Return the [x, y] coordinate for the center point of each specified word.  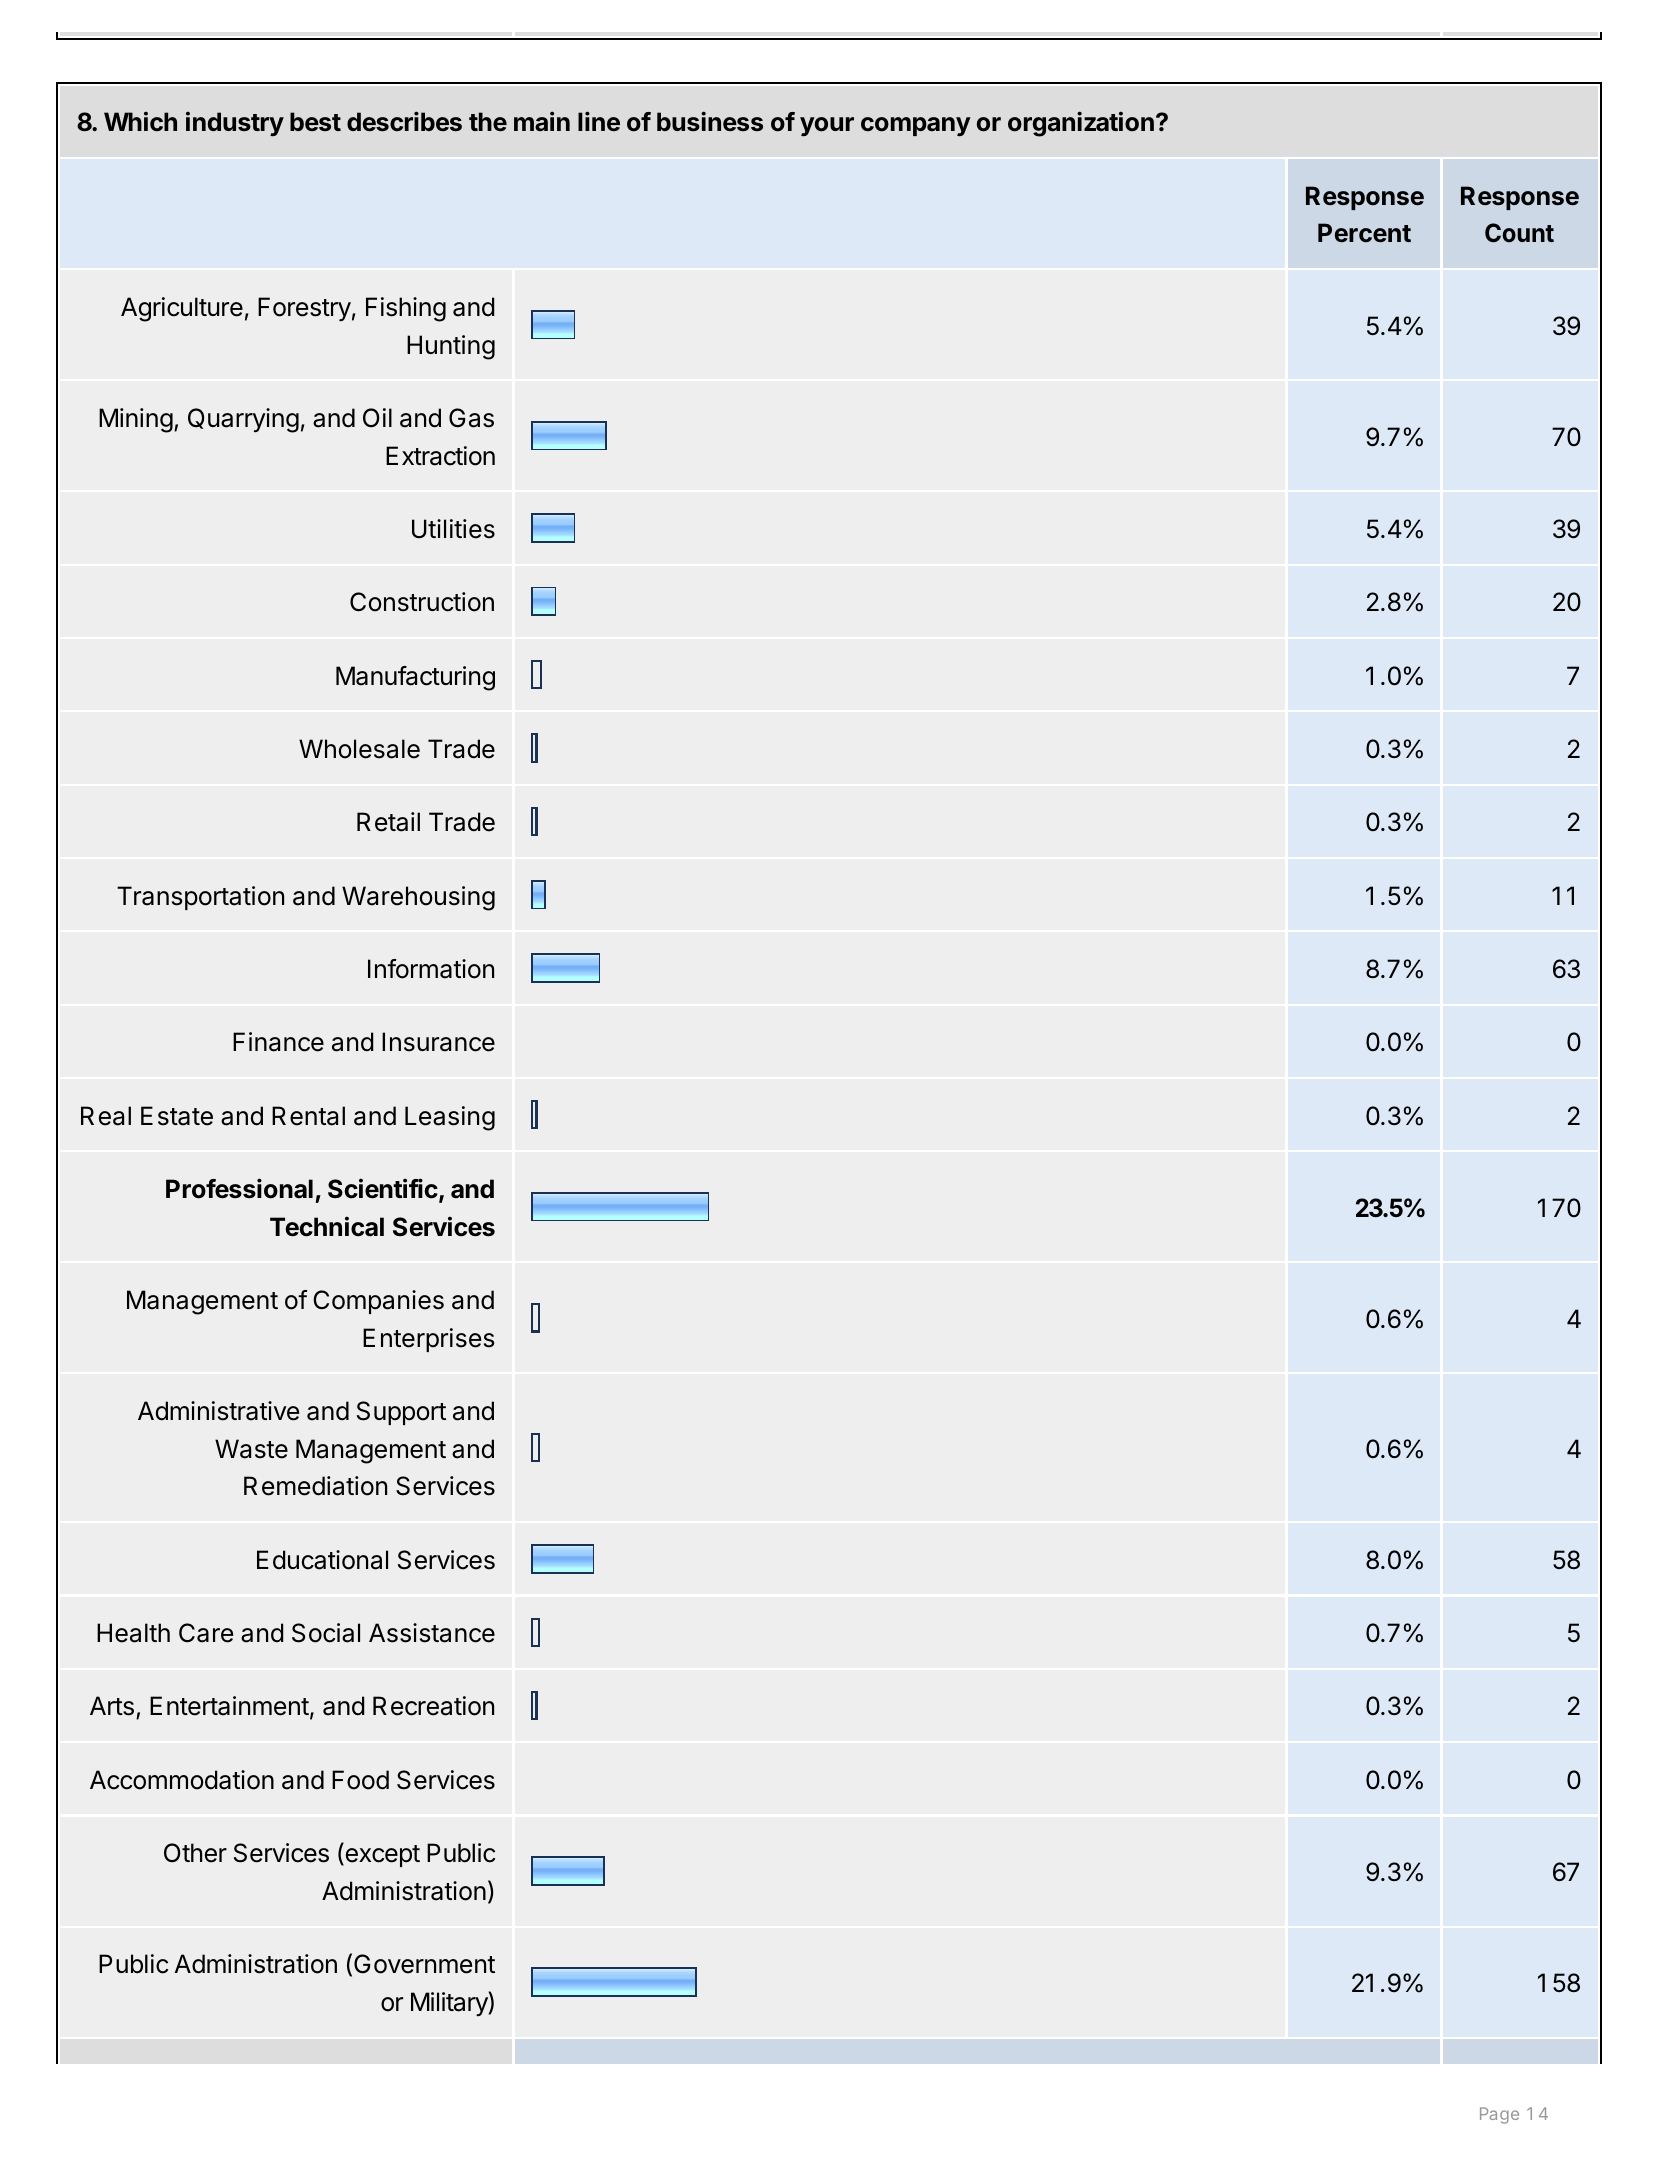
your [827, 126]
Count [1519, 233]
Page [1499, 2115]
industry [235, 124]
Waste [251, 1449]
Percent [1364, 233]
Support [401, 1413]
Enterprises [428, 1340]
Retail [388, 822]
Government [424, 1964]
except [381, 1855]
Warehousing [418, 898]
